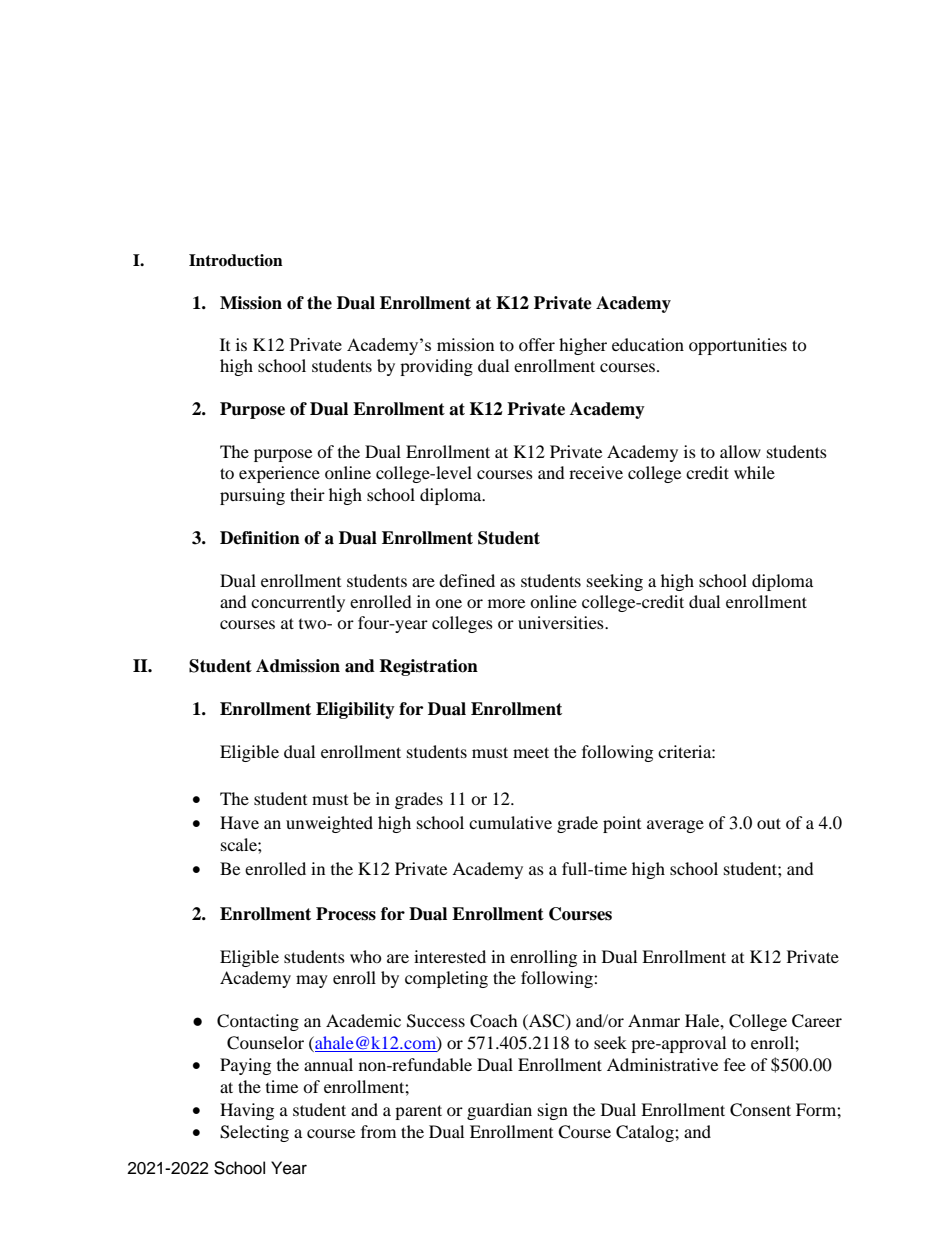 This document has width=952, height=1233. What do you see at coordinates (247, 1111) in the document?
I see `Having` at bounding box center [247, 1111].
